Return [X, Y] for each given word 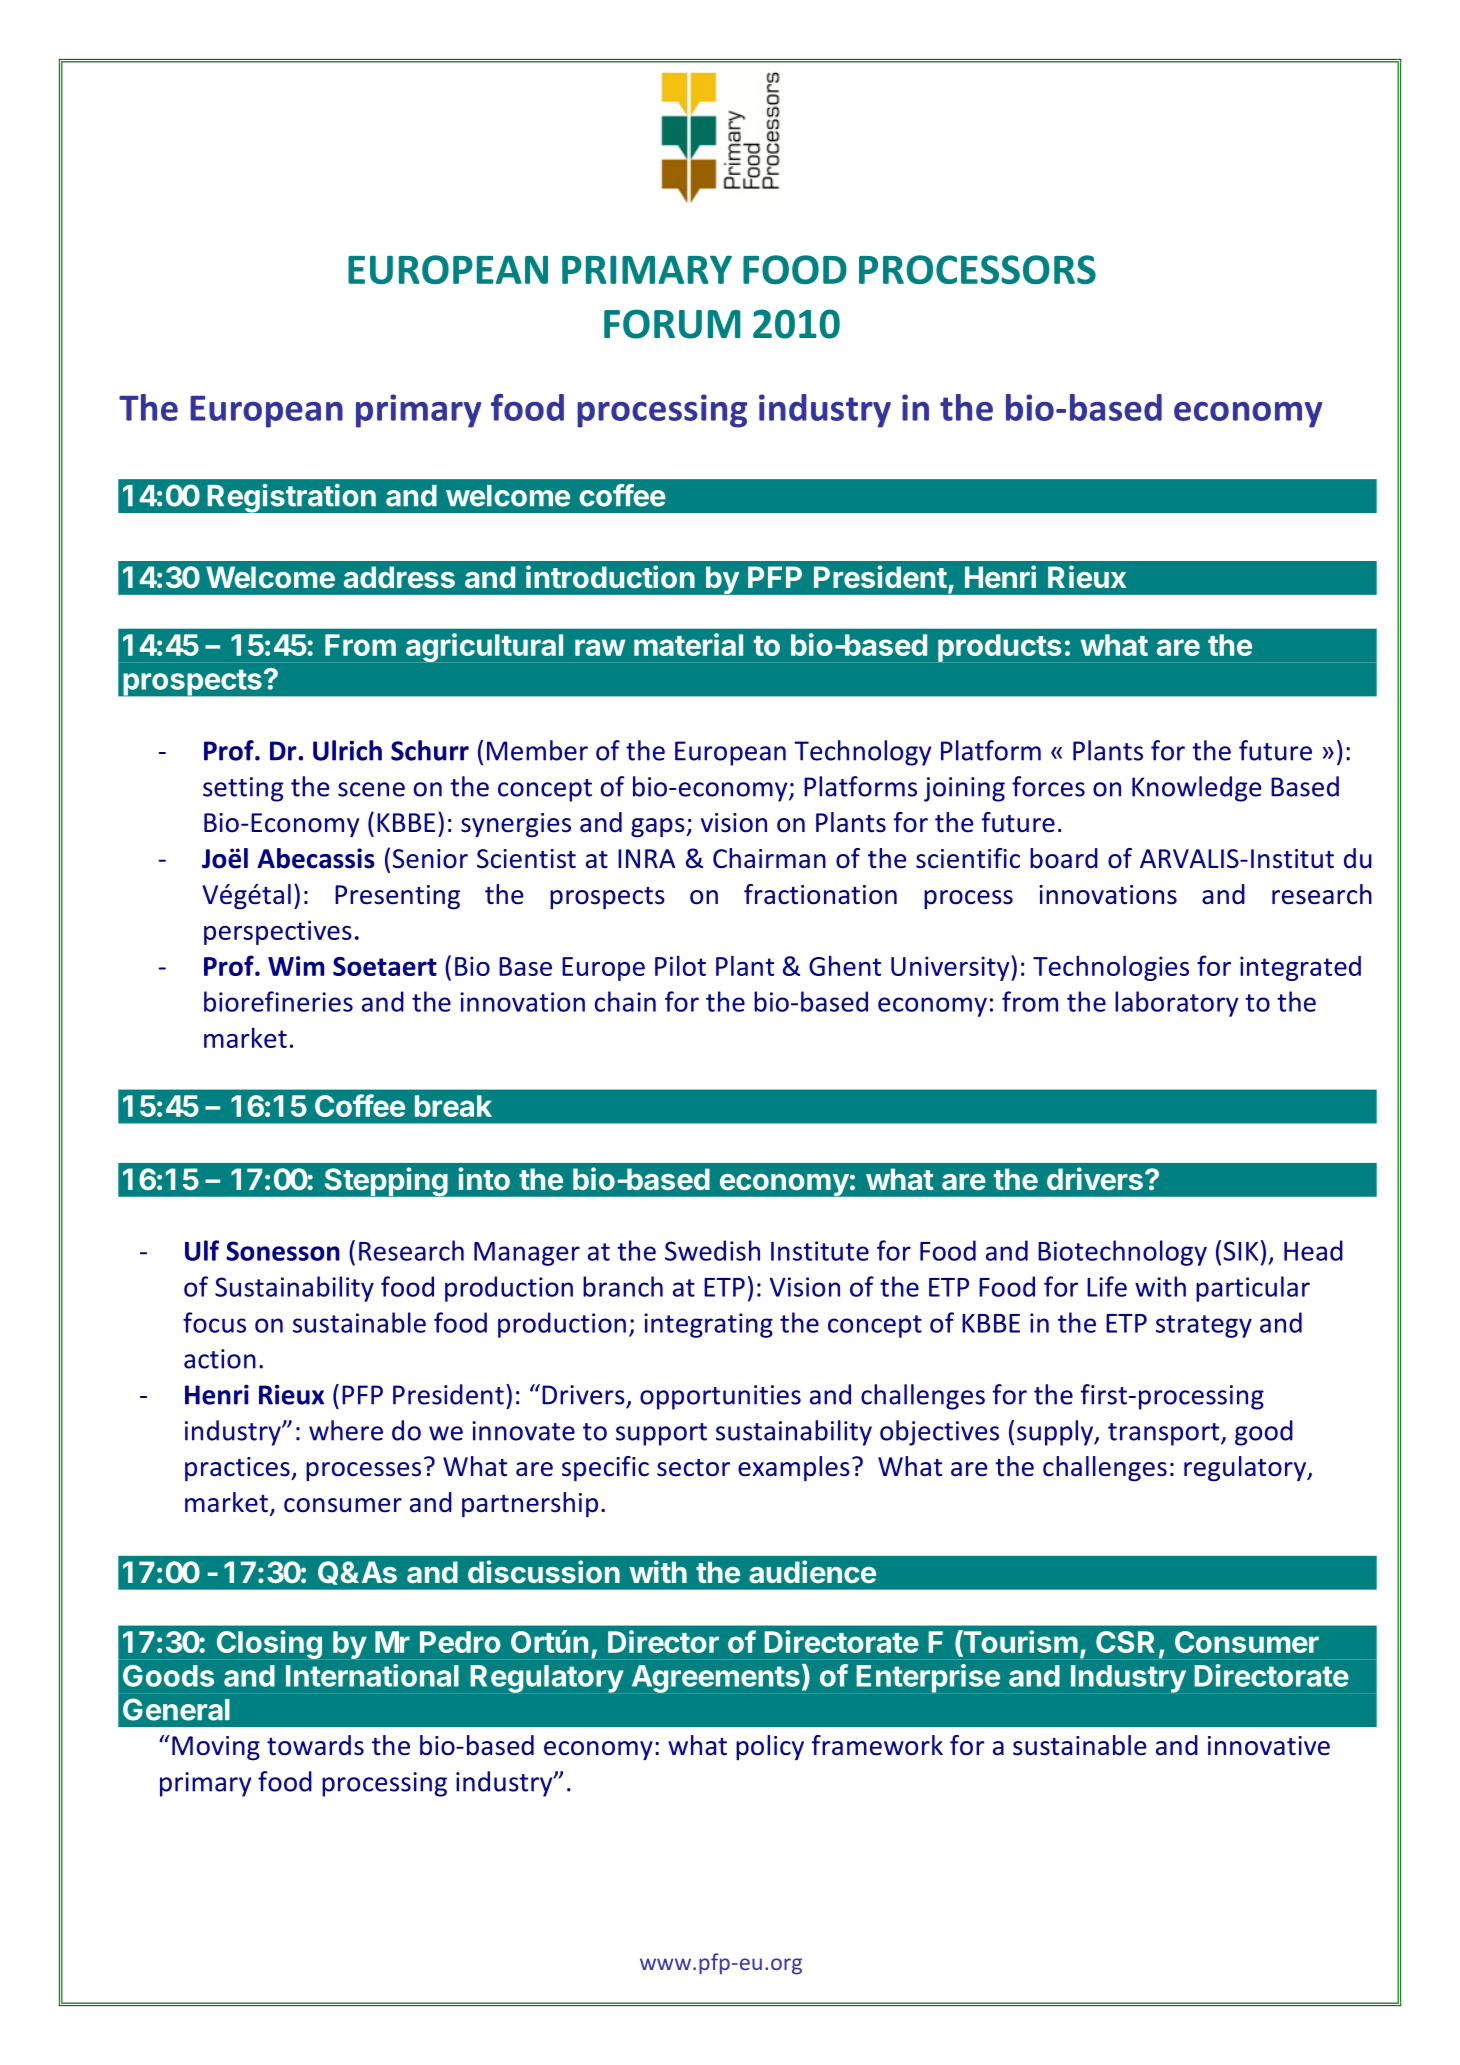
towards [315, 1745]
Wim [296, 966]
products [1000, 648]
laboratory [1177, 1004]
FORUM [672, 324]
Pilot [680, 965]
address [399, 577]
